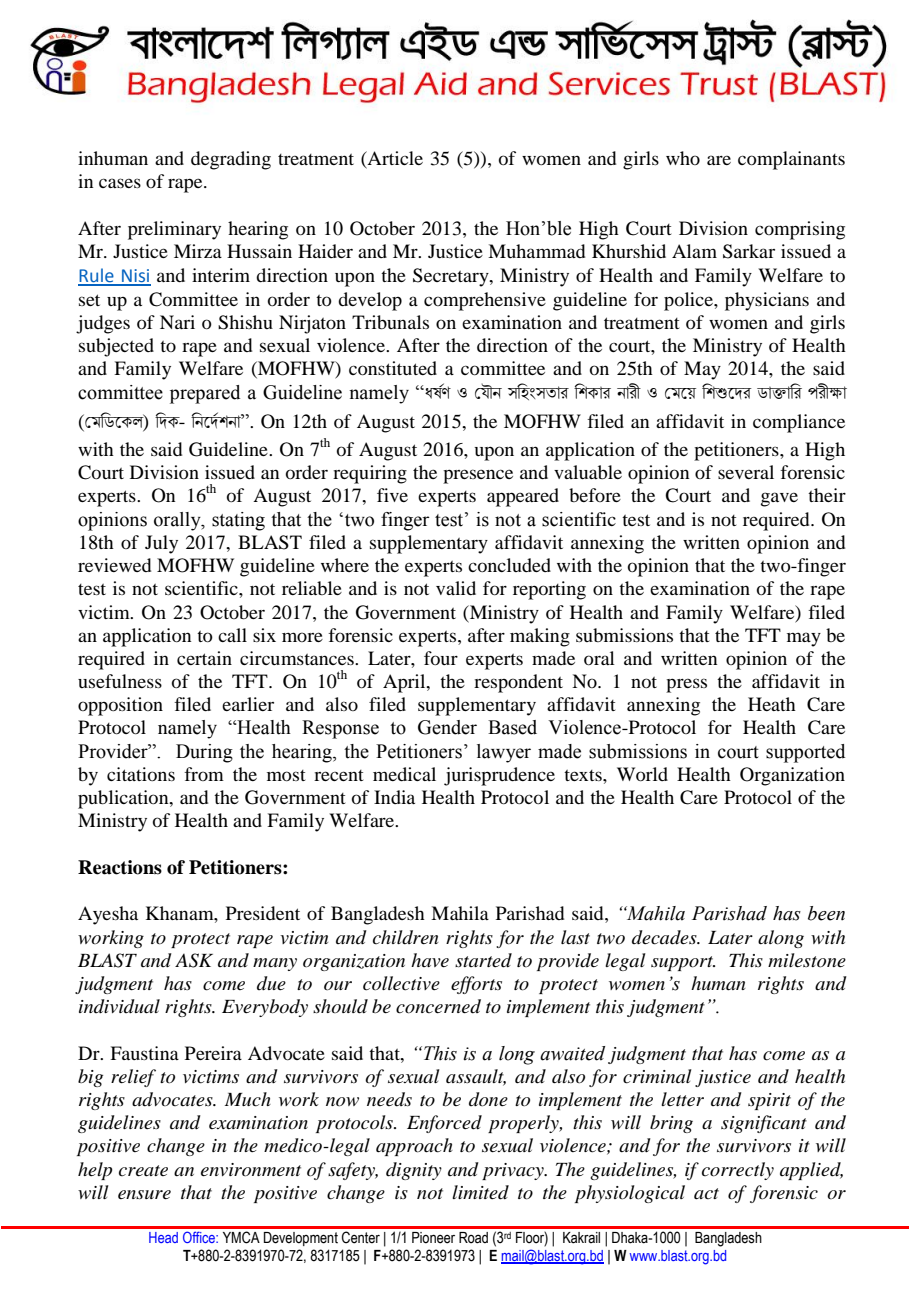  Describe the element at coordinates (772, 704) in the screenshot. I see `Heath` at that location.
